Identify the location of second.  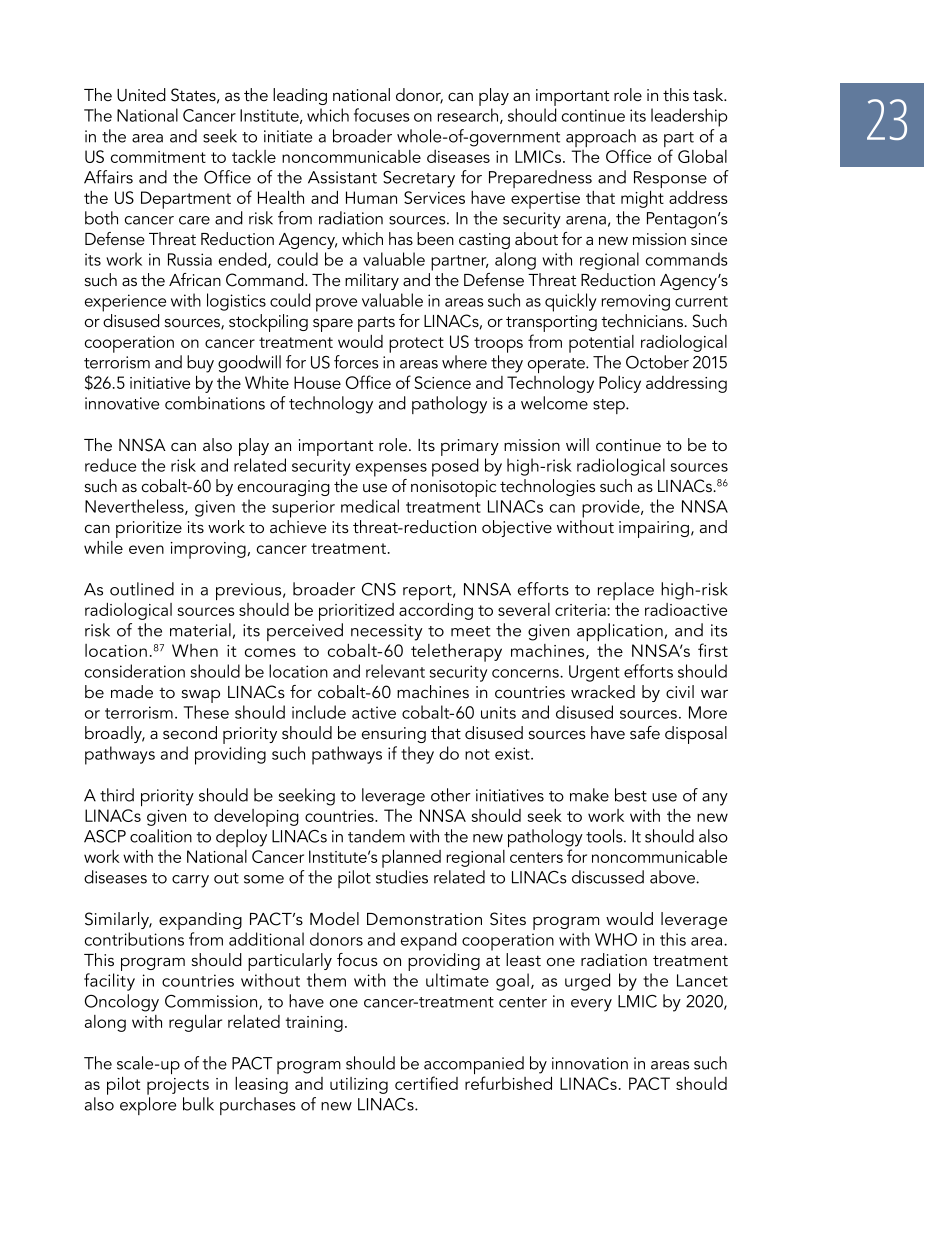
(190, 733).
